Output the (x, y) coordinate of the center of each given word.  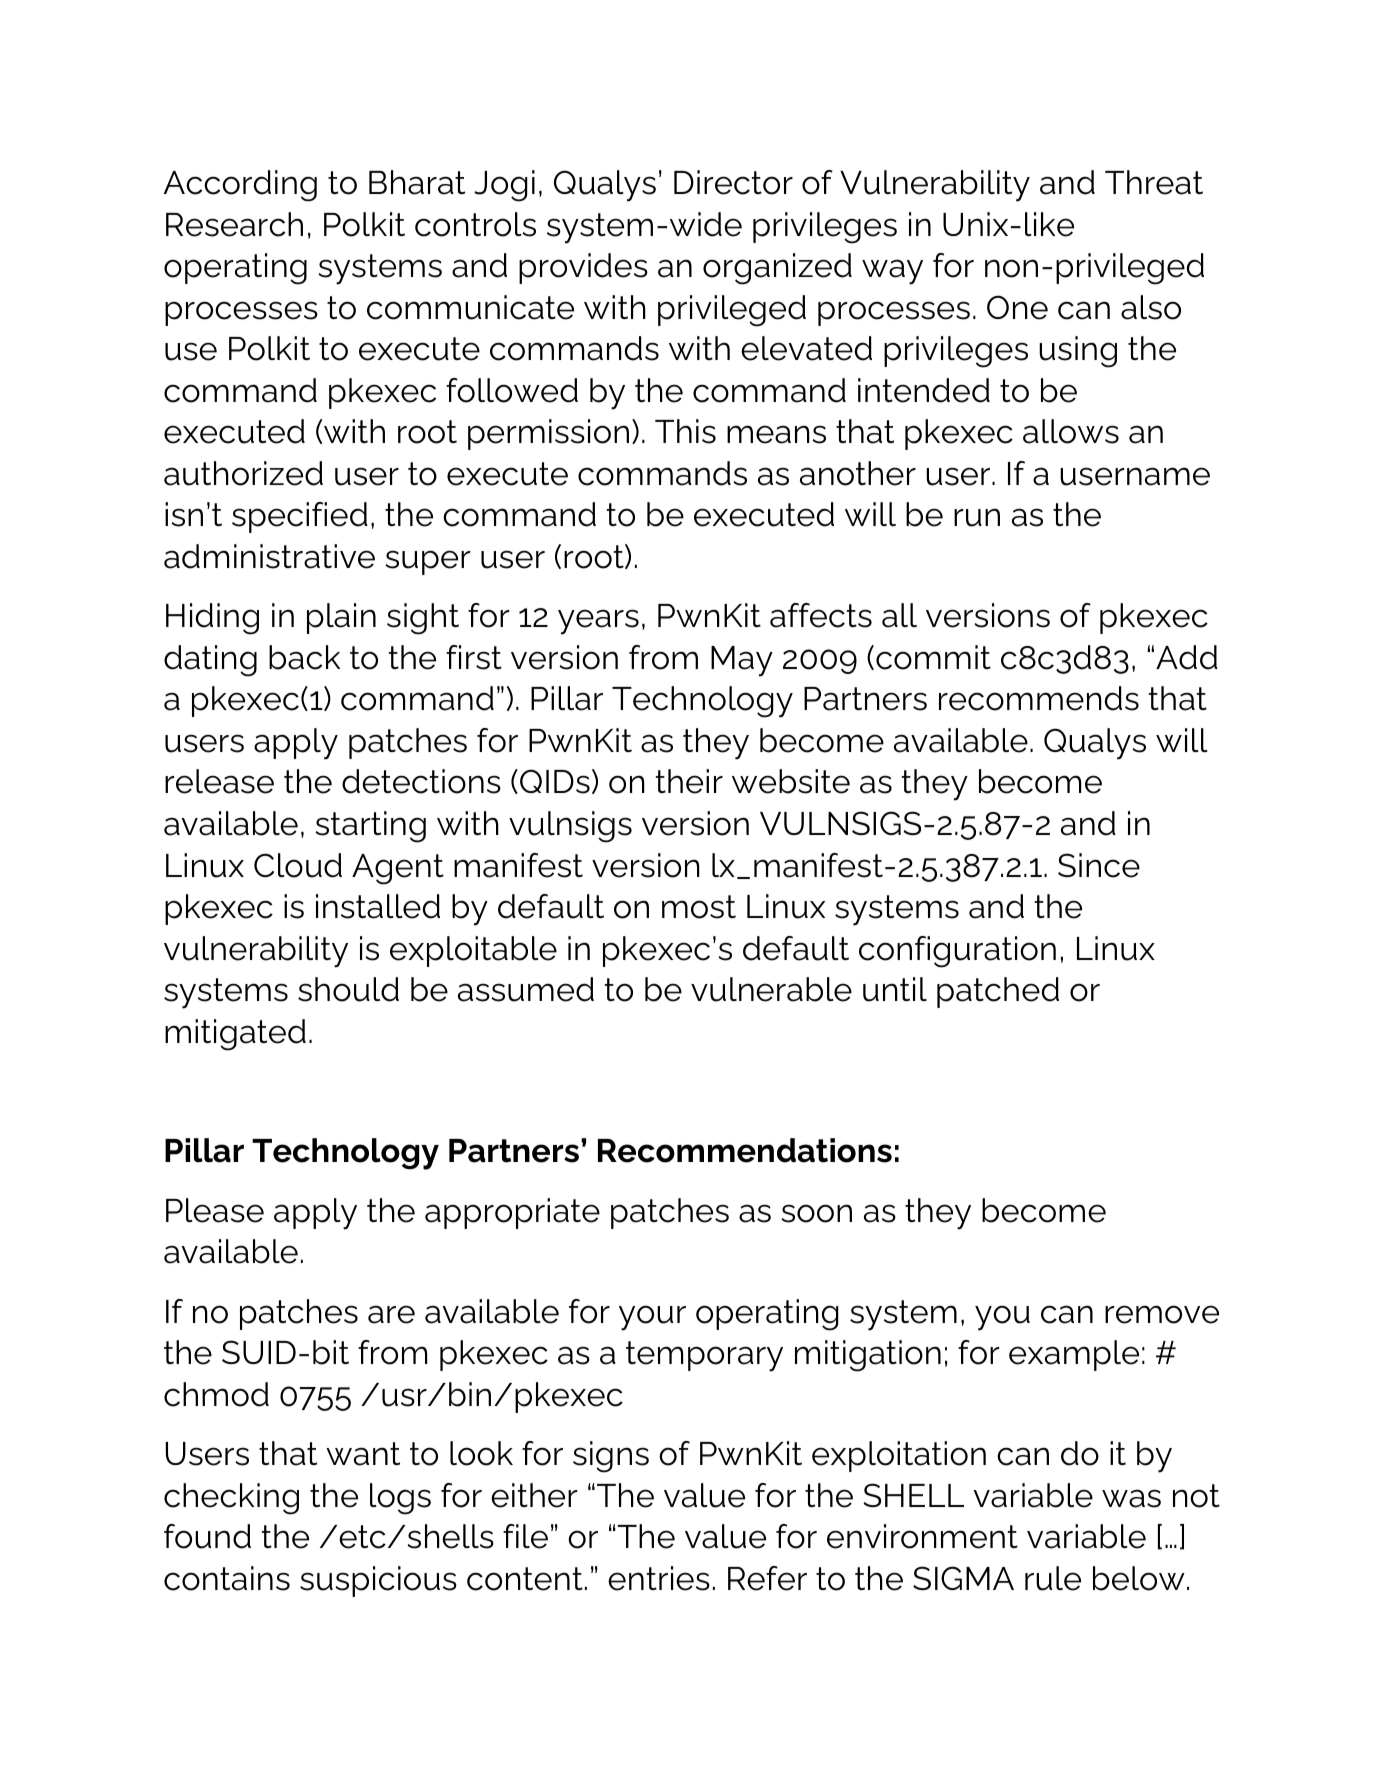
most (699, 907)
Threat (1154, 182)
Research (234, 224)
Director (733, 182)
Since (1099, 865)
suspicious (378, 1581)
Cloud (298, 865)
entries (659, 1578)
